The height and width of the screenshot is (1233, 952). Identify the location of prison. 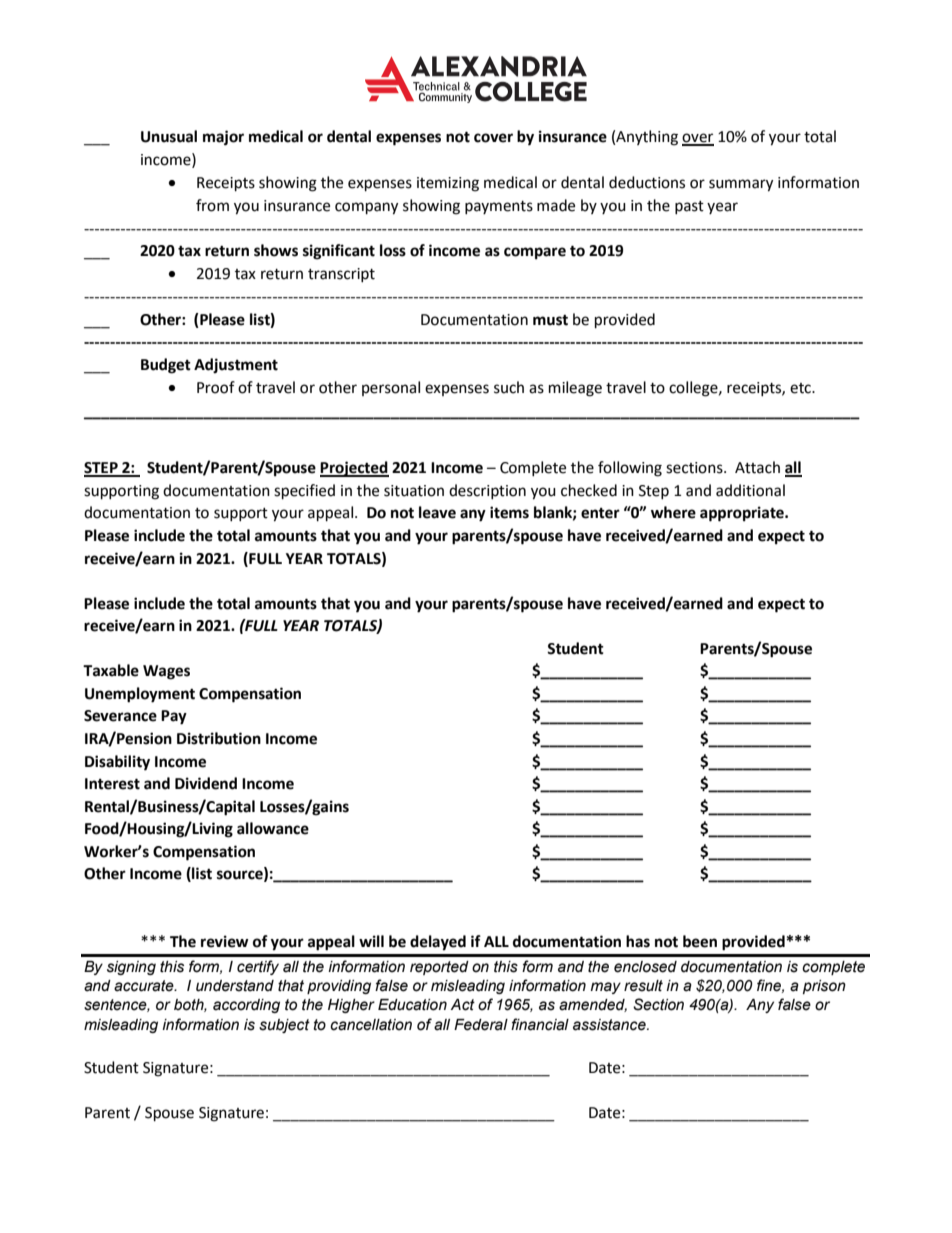
(824, 987).
